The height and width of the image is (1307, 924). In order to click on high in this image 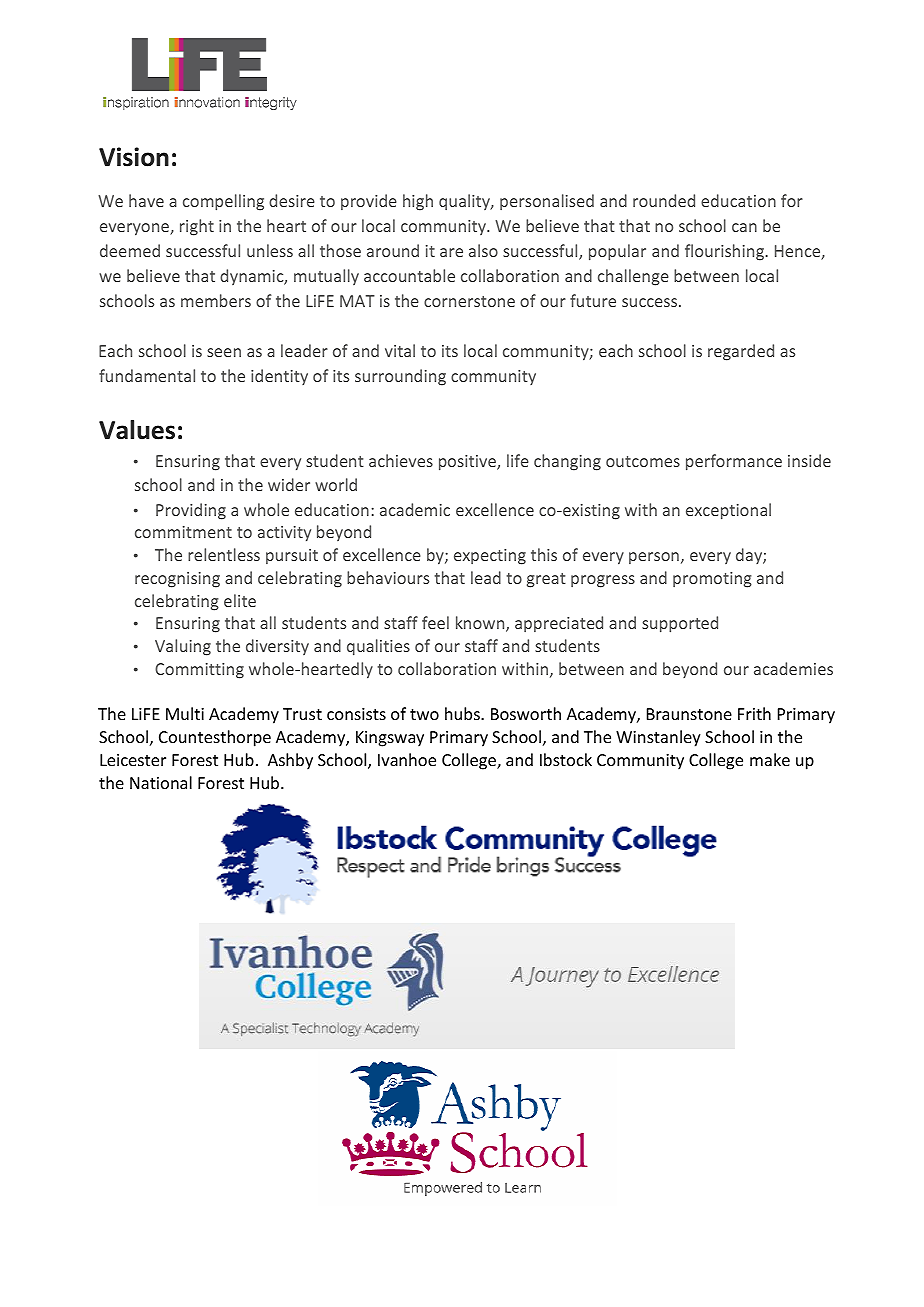, I will do `click(418, 202)`.
